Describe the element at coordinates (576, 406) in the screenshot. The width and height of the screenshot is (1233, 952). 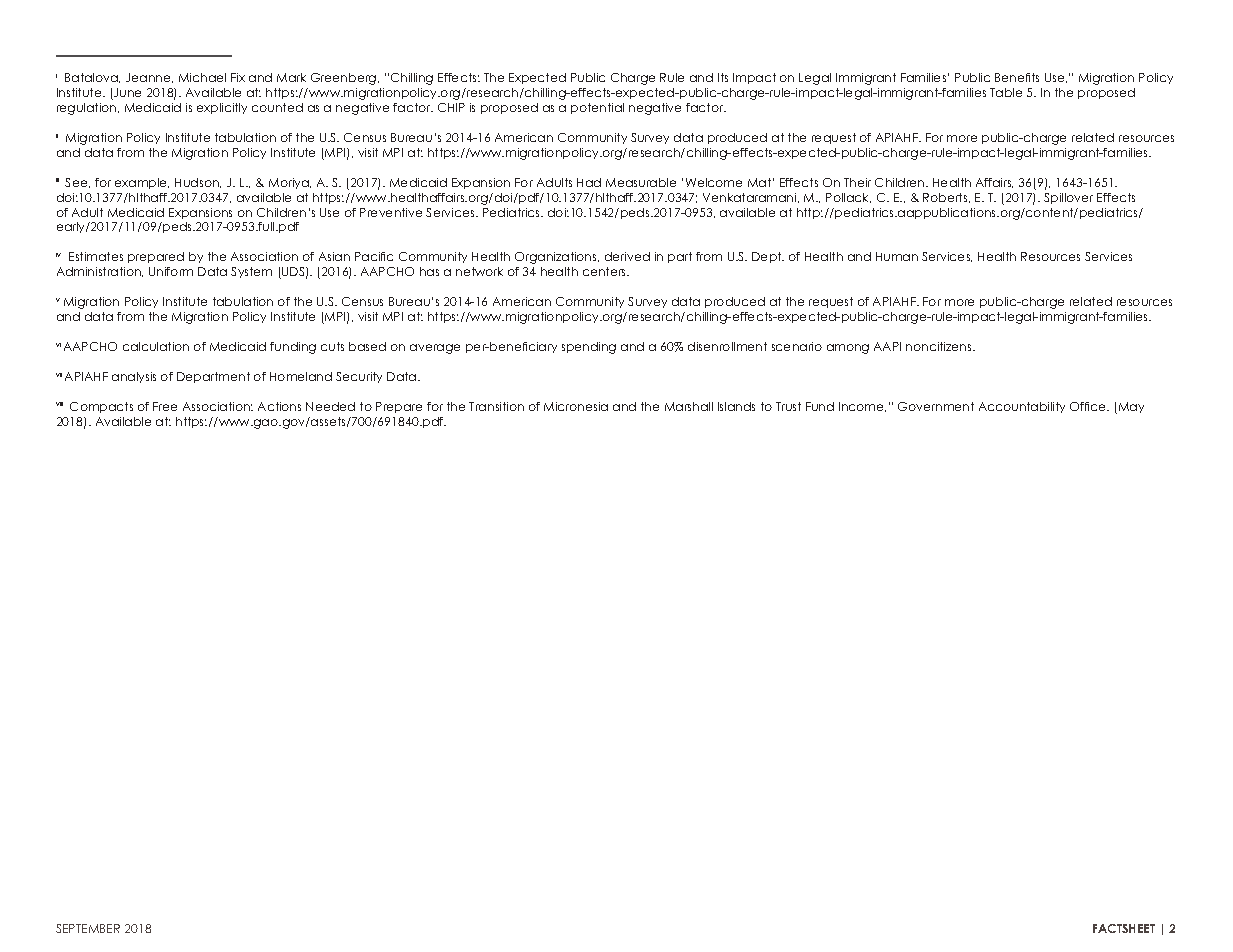
I see `Micronesia` at that location.
